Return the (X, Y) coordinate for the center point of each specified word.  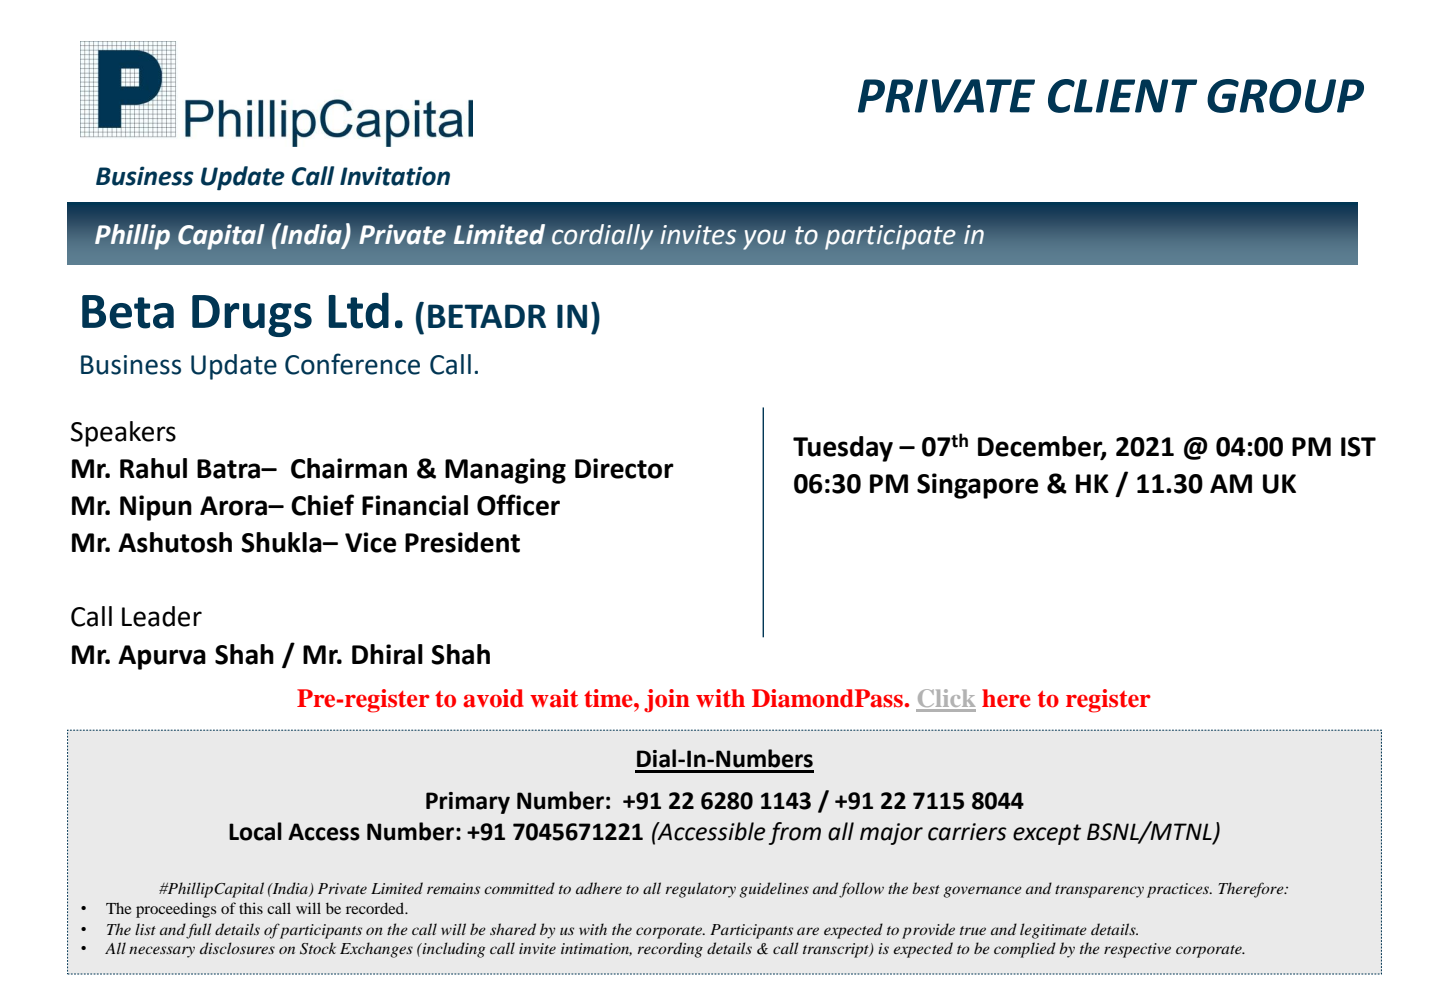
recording (670, 950)
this (251, 908)
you (764, 240)
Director (624, 468)
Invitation (395, 176)
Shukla (282, 542)
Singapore (978, 486)
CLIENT (1122, 96)
